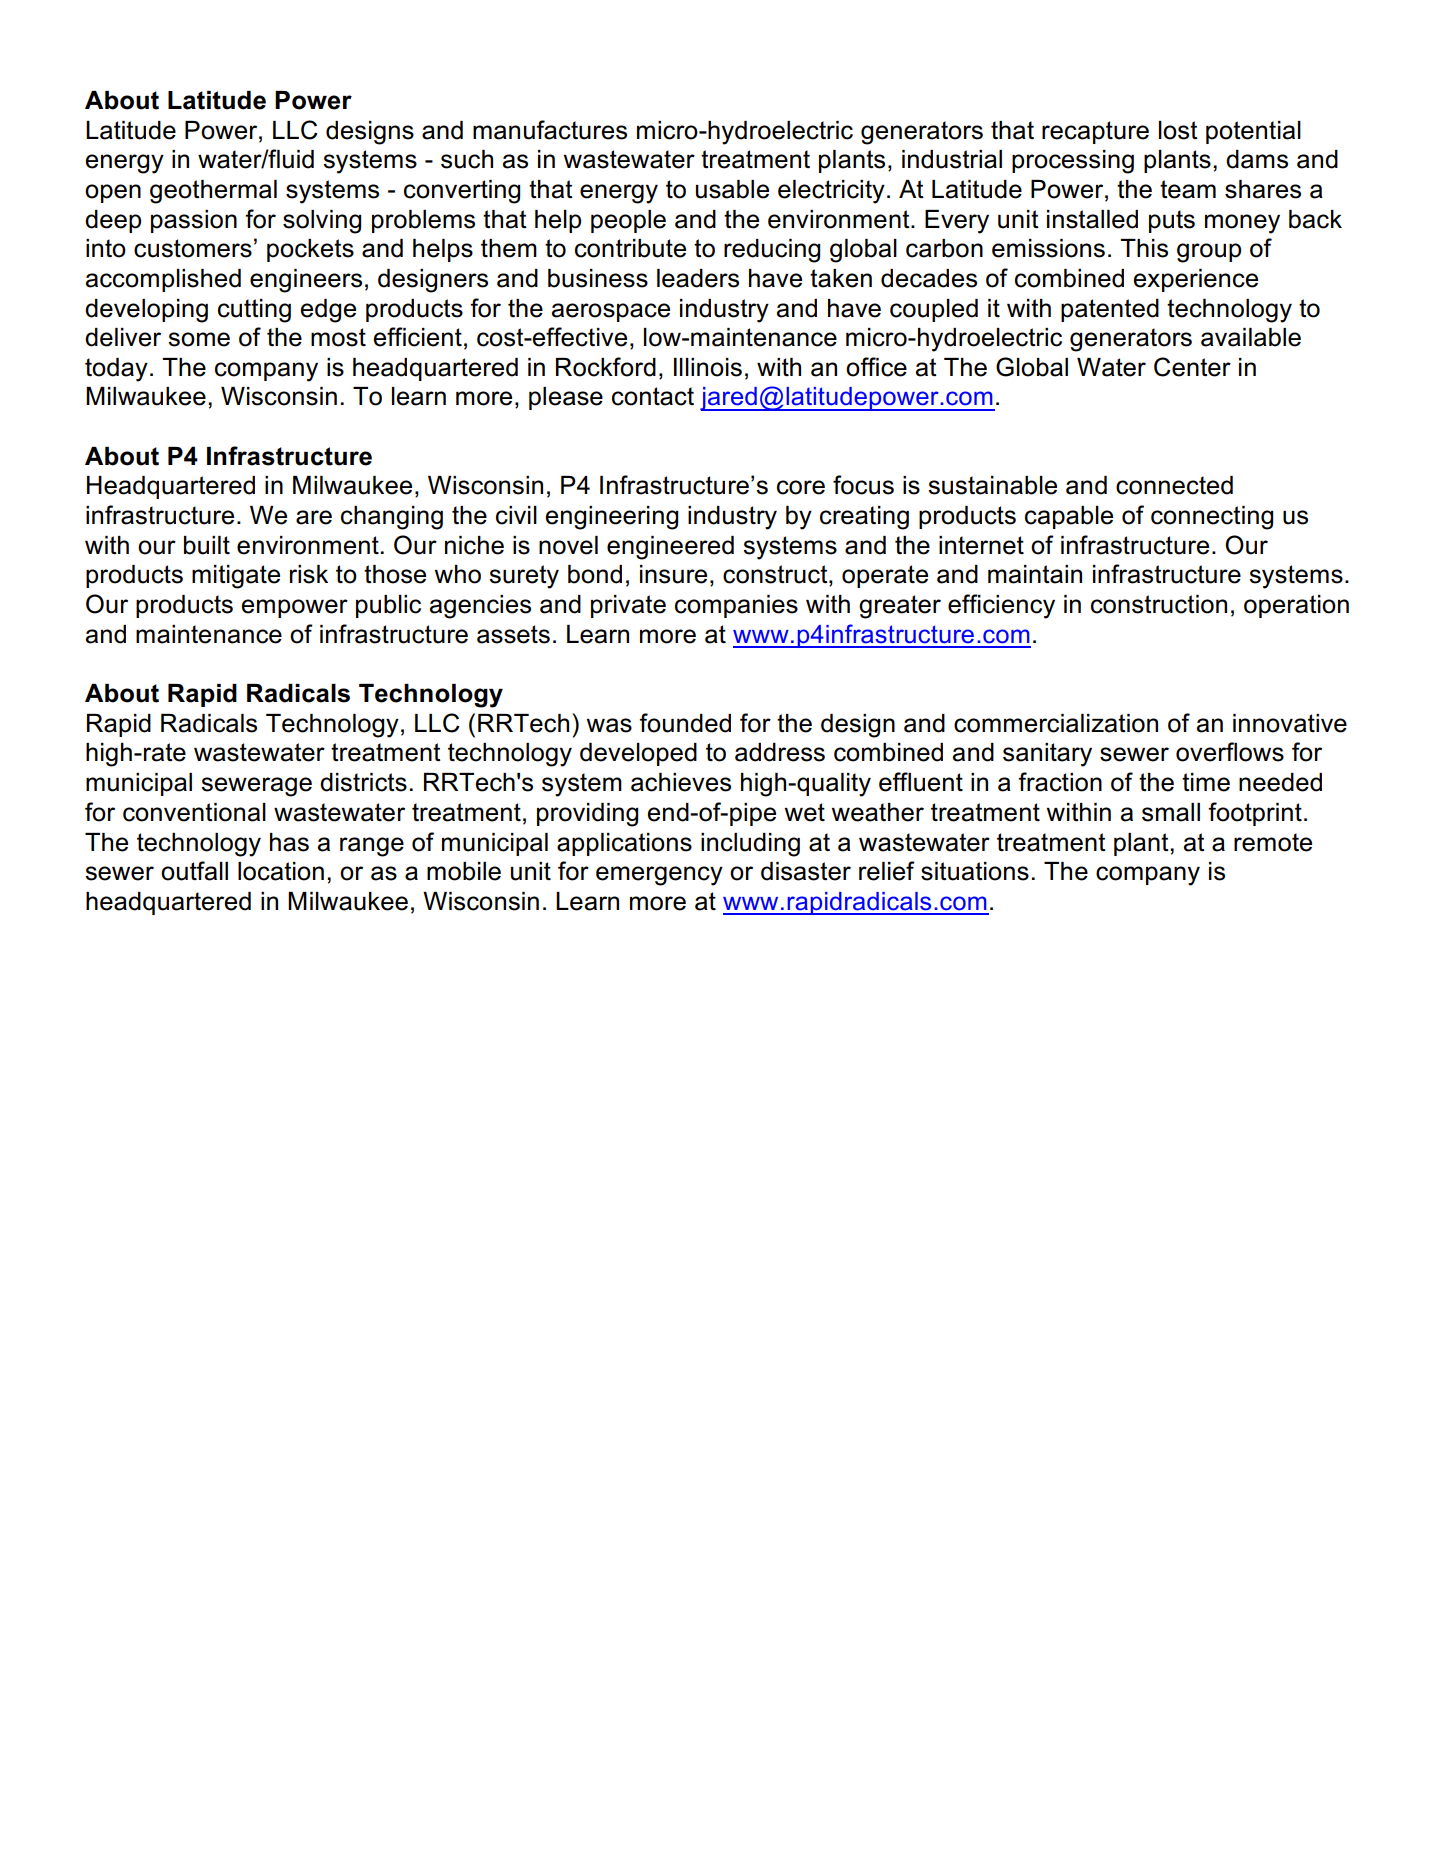 Image resolution: width=1435 pixels, height=1858 pixels. Describe the element at coordinates (1178, 130) in the document. I see `lost` at that location.
